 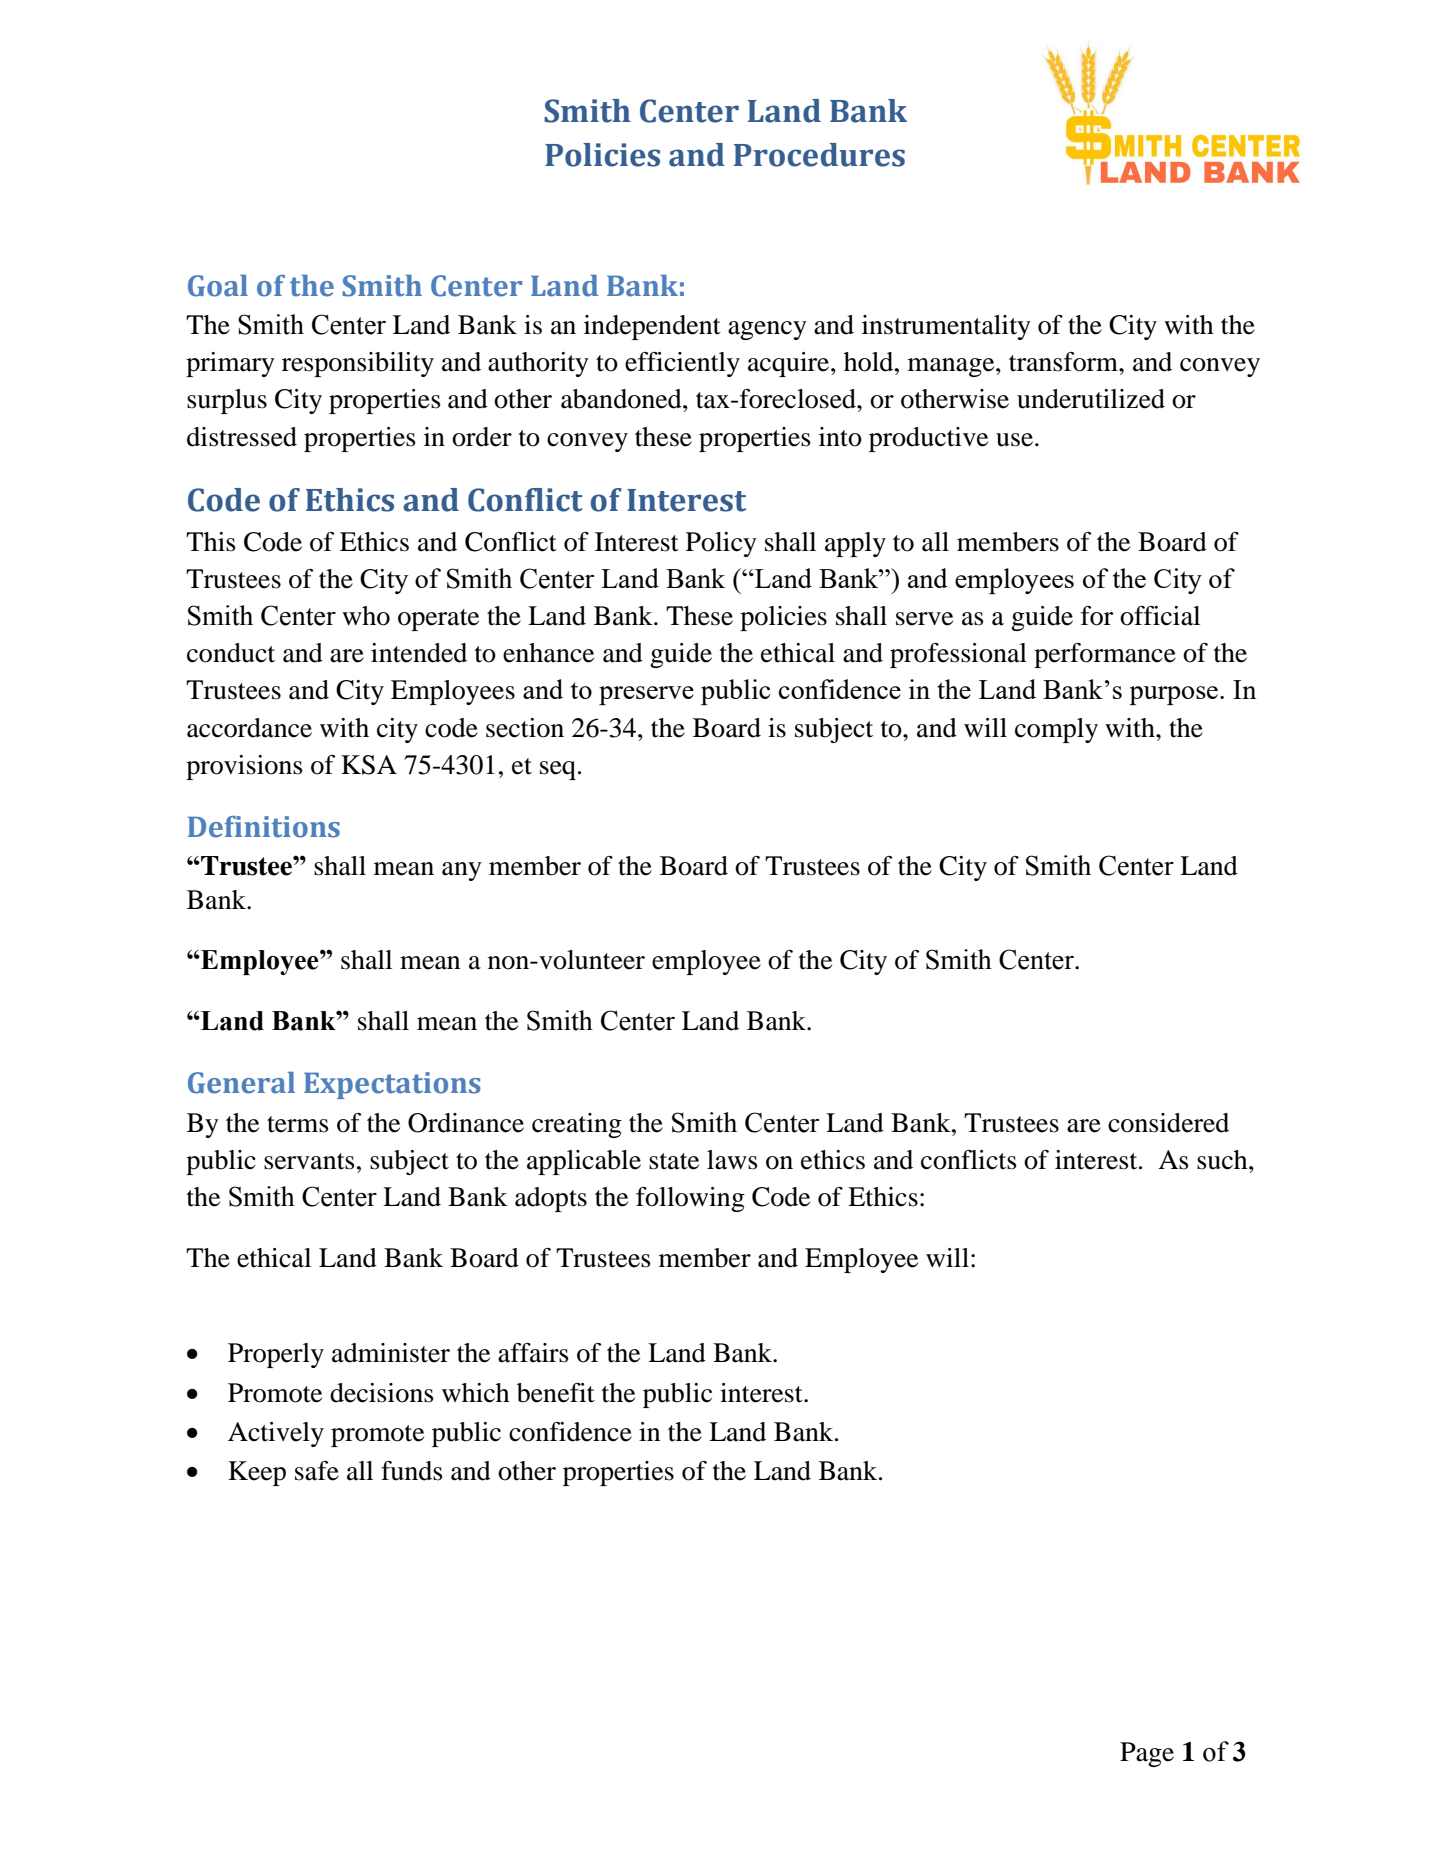 I want to click on Procedures, so click(x=819, y=155).
